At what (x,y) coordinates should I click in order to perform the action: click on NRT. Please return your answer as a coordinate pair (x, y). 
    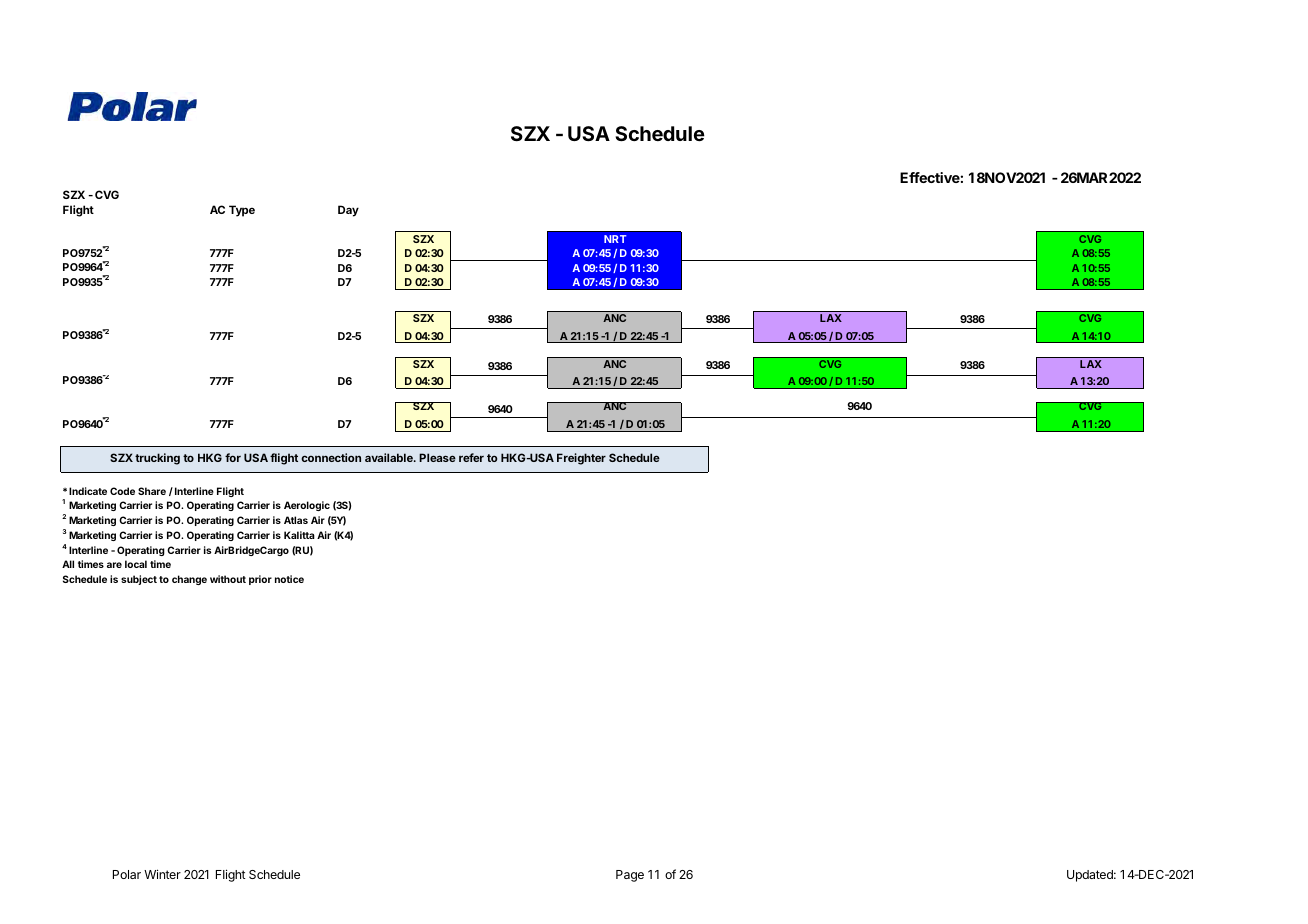
    Looking at the image, I should click on (615, 239).
